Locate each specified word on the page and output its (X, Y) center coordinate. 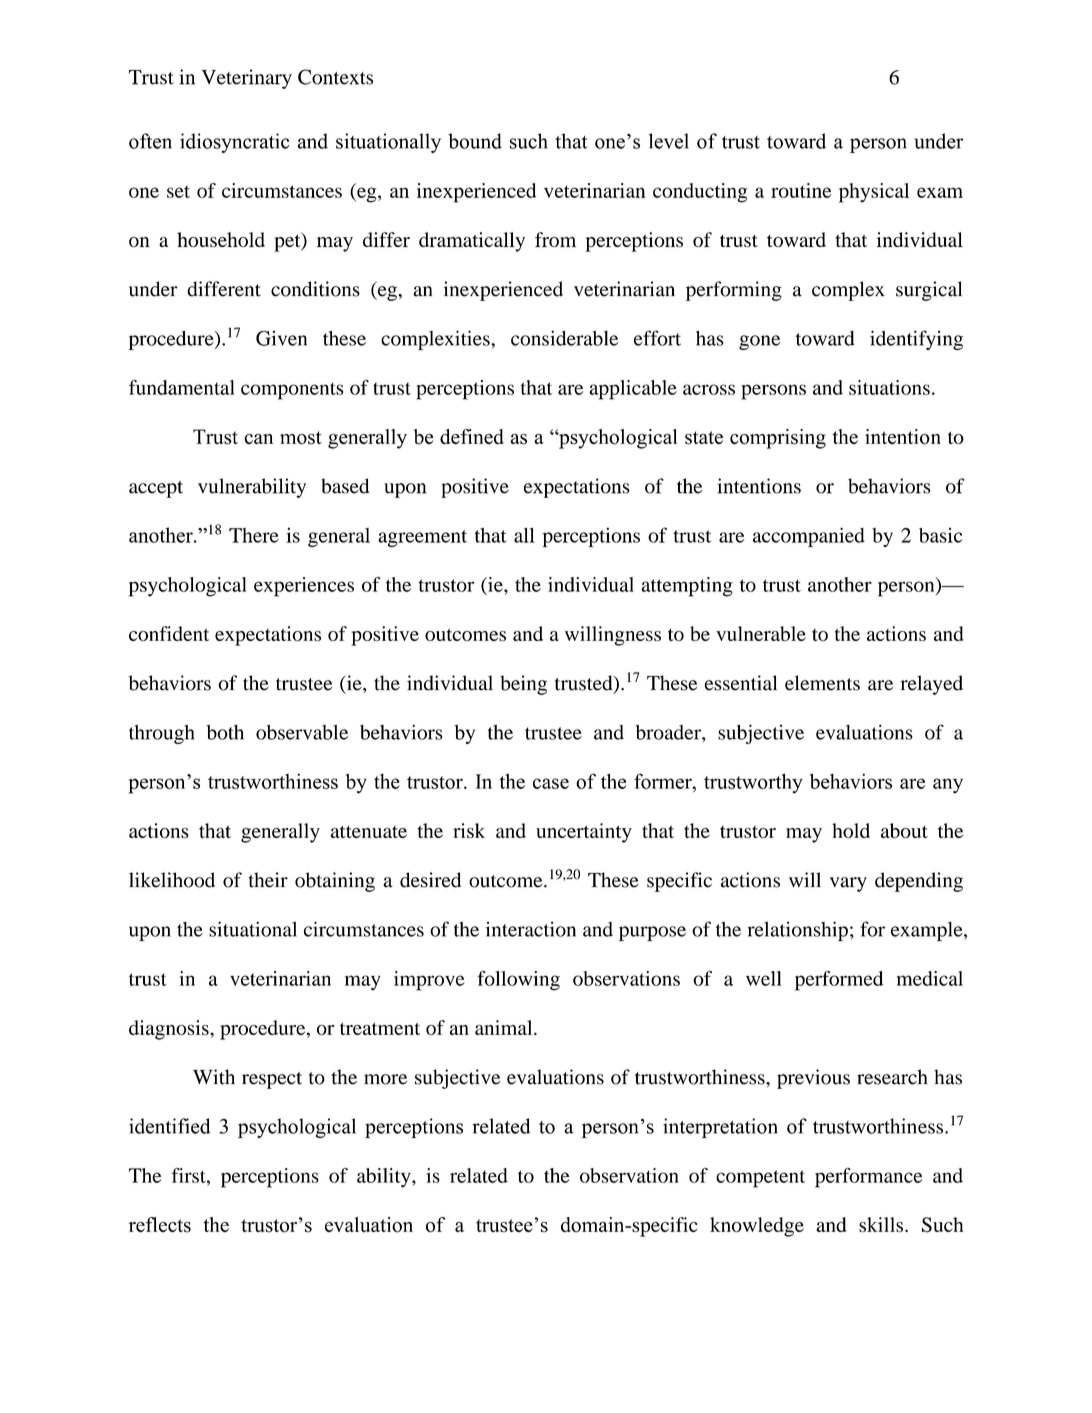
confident (169, 633)
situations (889, 387)
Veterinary (246, 79)
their (268, 880)
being (523, 685)
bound (475, 141)
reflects (160, 1225)
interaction (531, 929)
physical (874, 193)
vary (848, 884)
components (292, 391)
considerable (565, 338)
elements (822, 683)
